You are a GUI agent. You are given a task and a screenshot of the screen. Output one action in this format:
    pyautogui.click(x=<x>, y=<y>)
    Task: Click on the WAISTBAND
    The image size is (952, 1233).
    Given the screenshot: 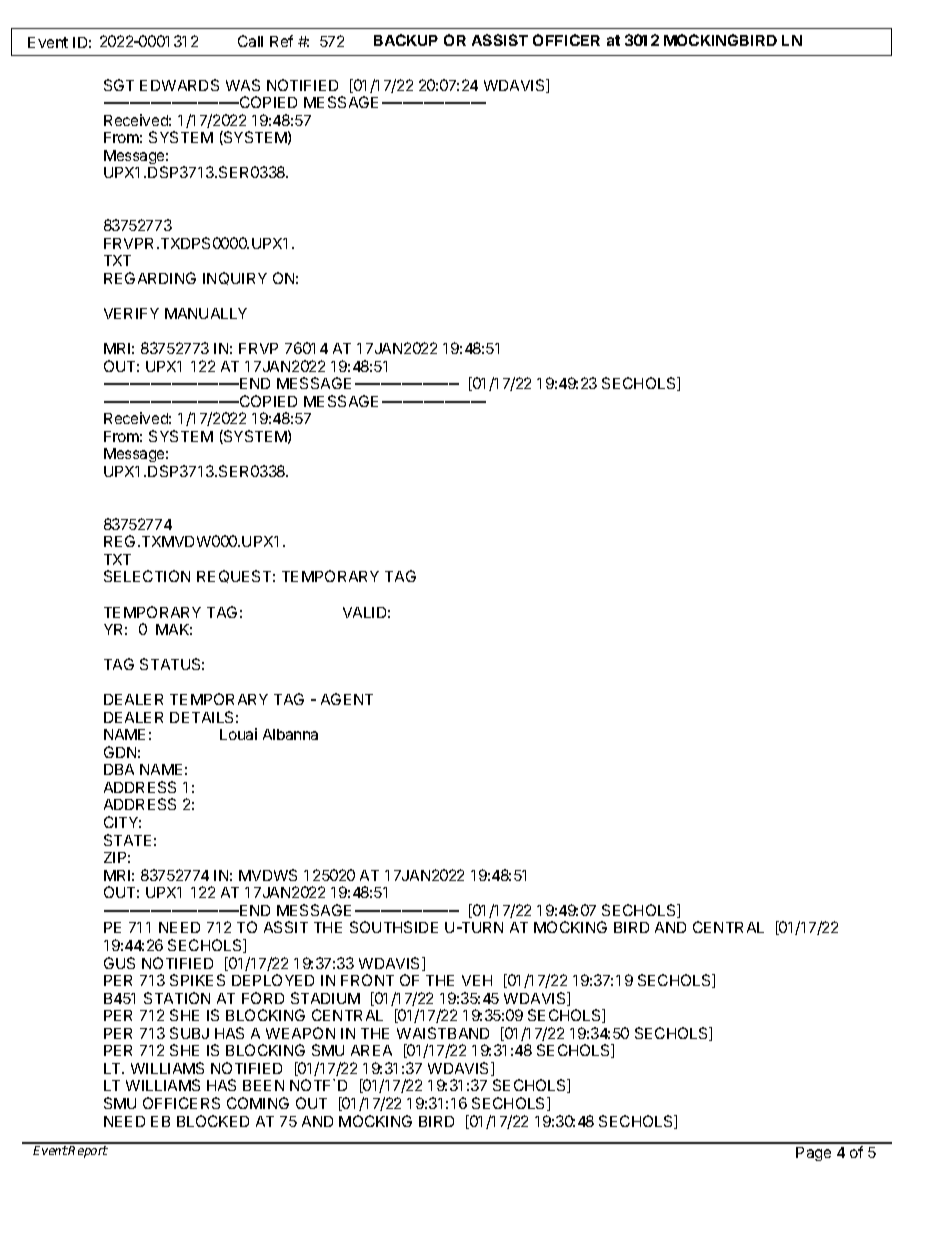 What is the action you would take?
    pyautogui.click(x=443, y=1033)
